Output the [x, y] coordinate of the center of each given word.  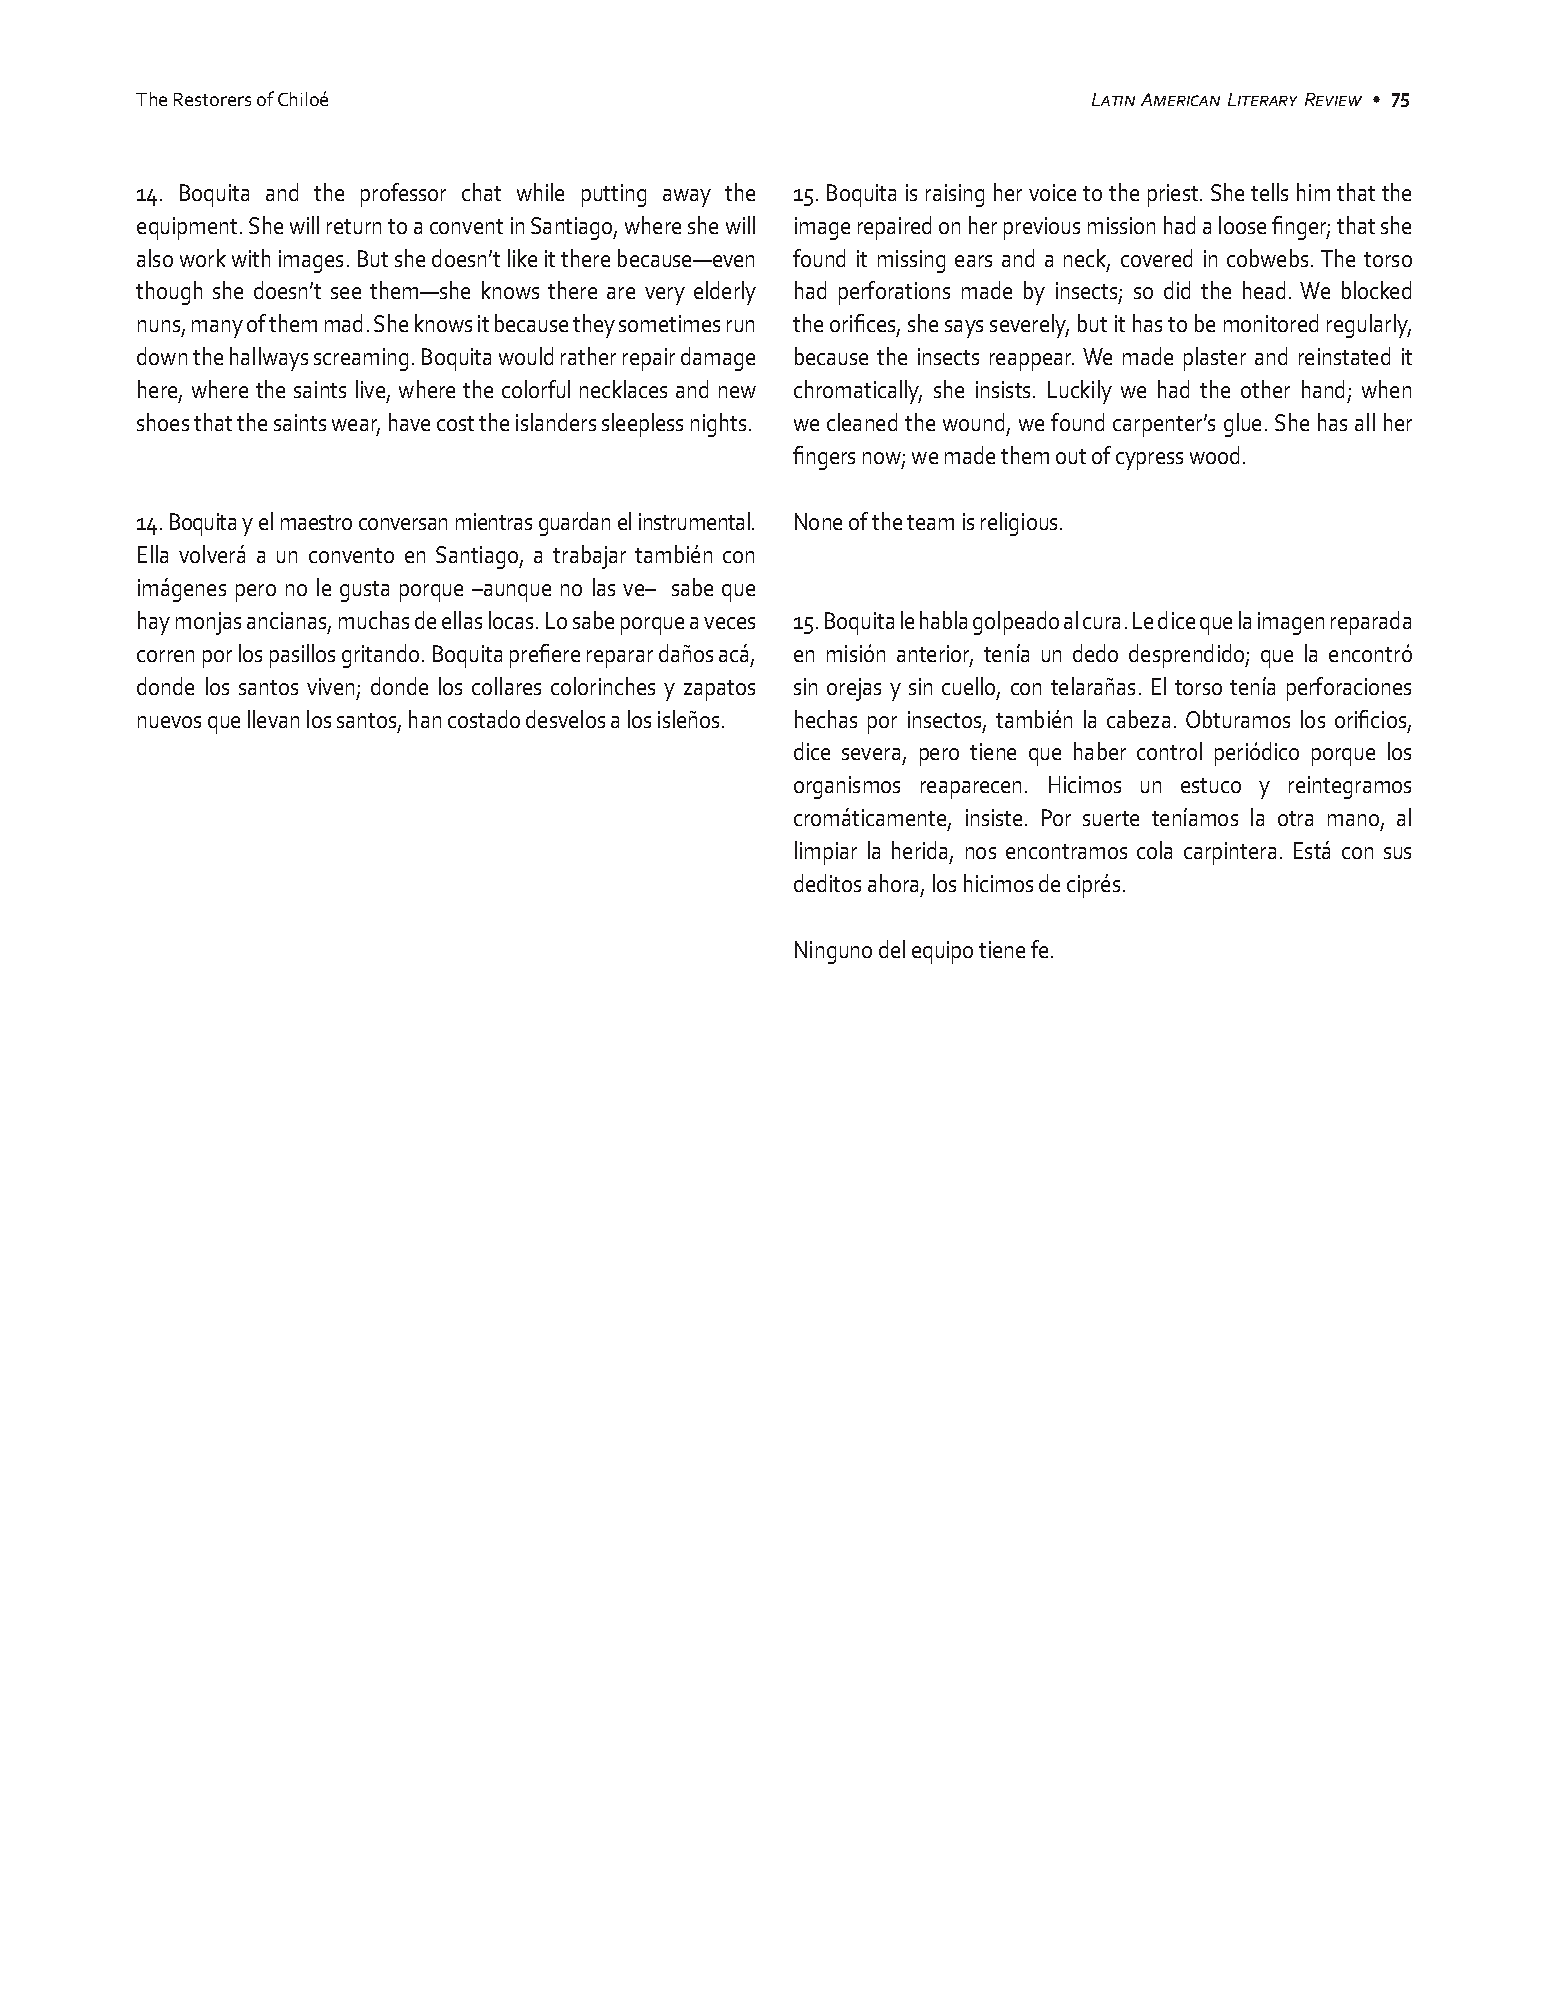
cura [1101, 623]
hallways [269, 359]
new [737, 392]
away [687, 198]
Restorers [212, 99]
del [892, 949]
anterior [935, 655]
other [1265, 389]
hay [154, 623]
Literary [1262, 99]
